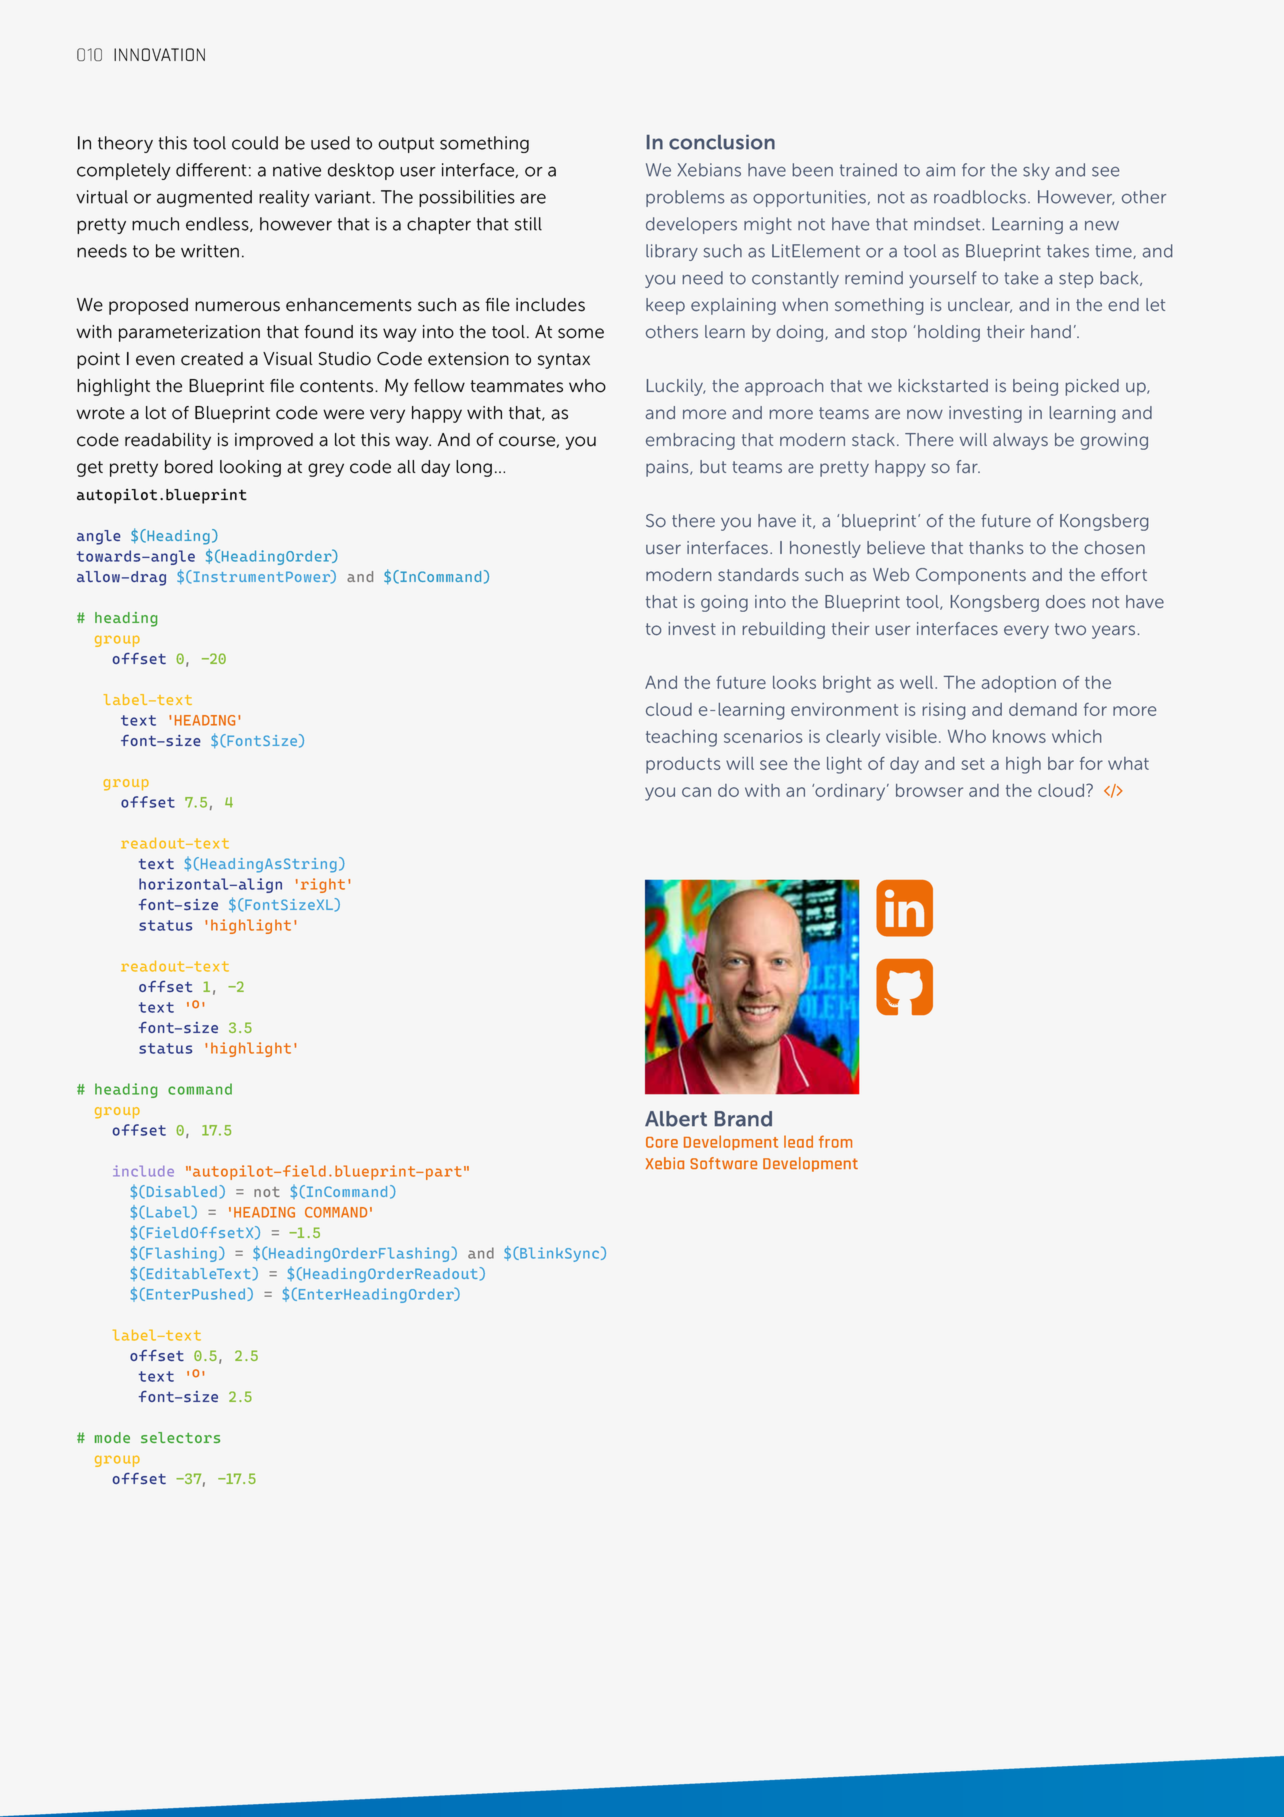  Describe the element at coordinates (1036, 171) in the image. I see `sky` at that location.
